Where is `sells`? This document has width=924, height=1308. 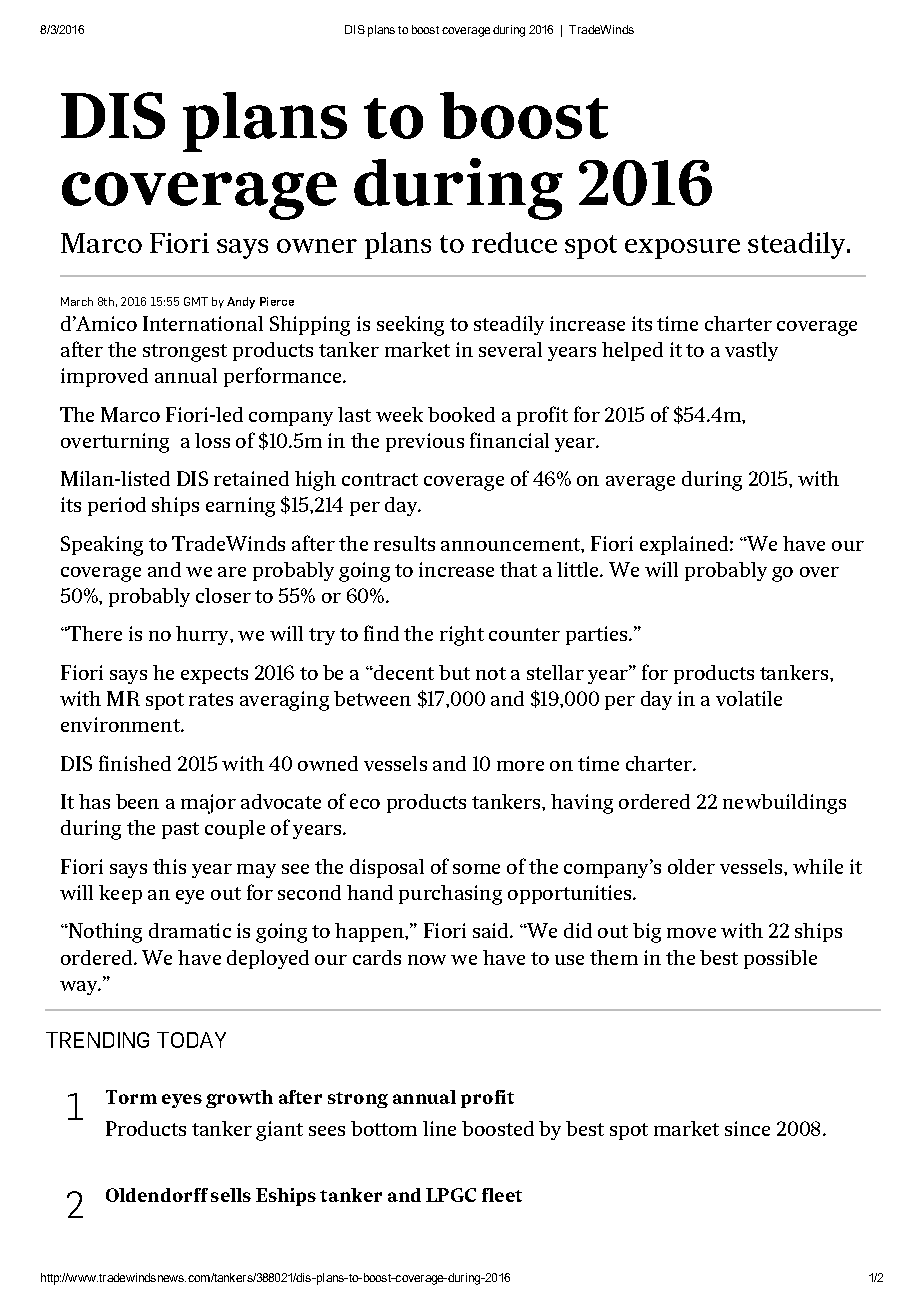
sells is located at coordinates (231, 1195).
